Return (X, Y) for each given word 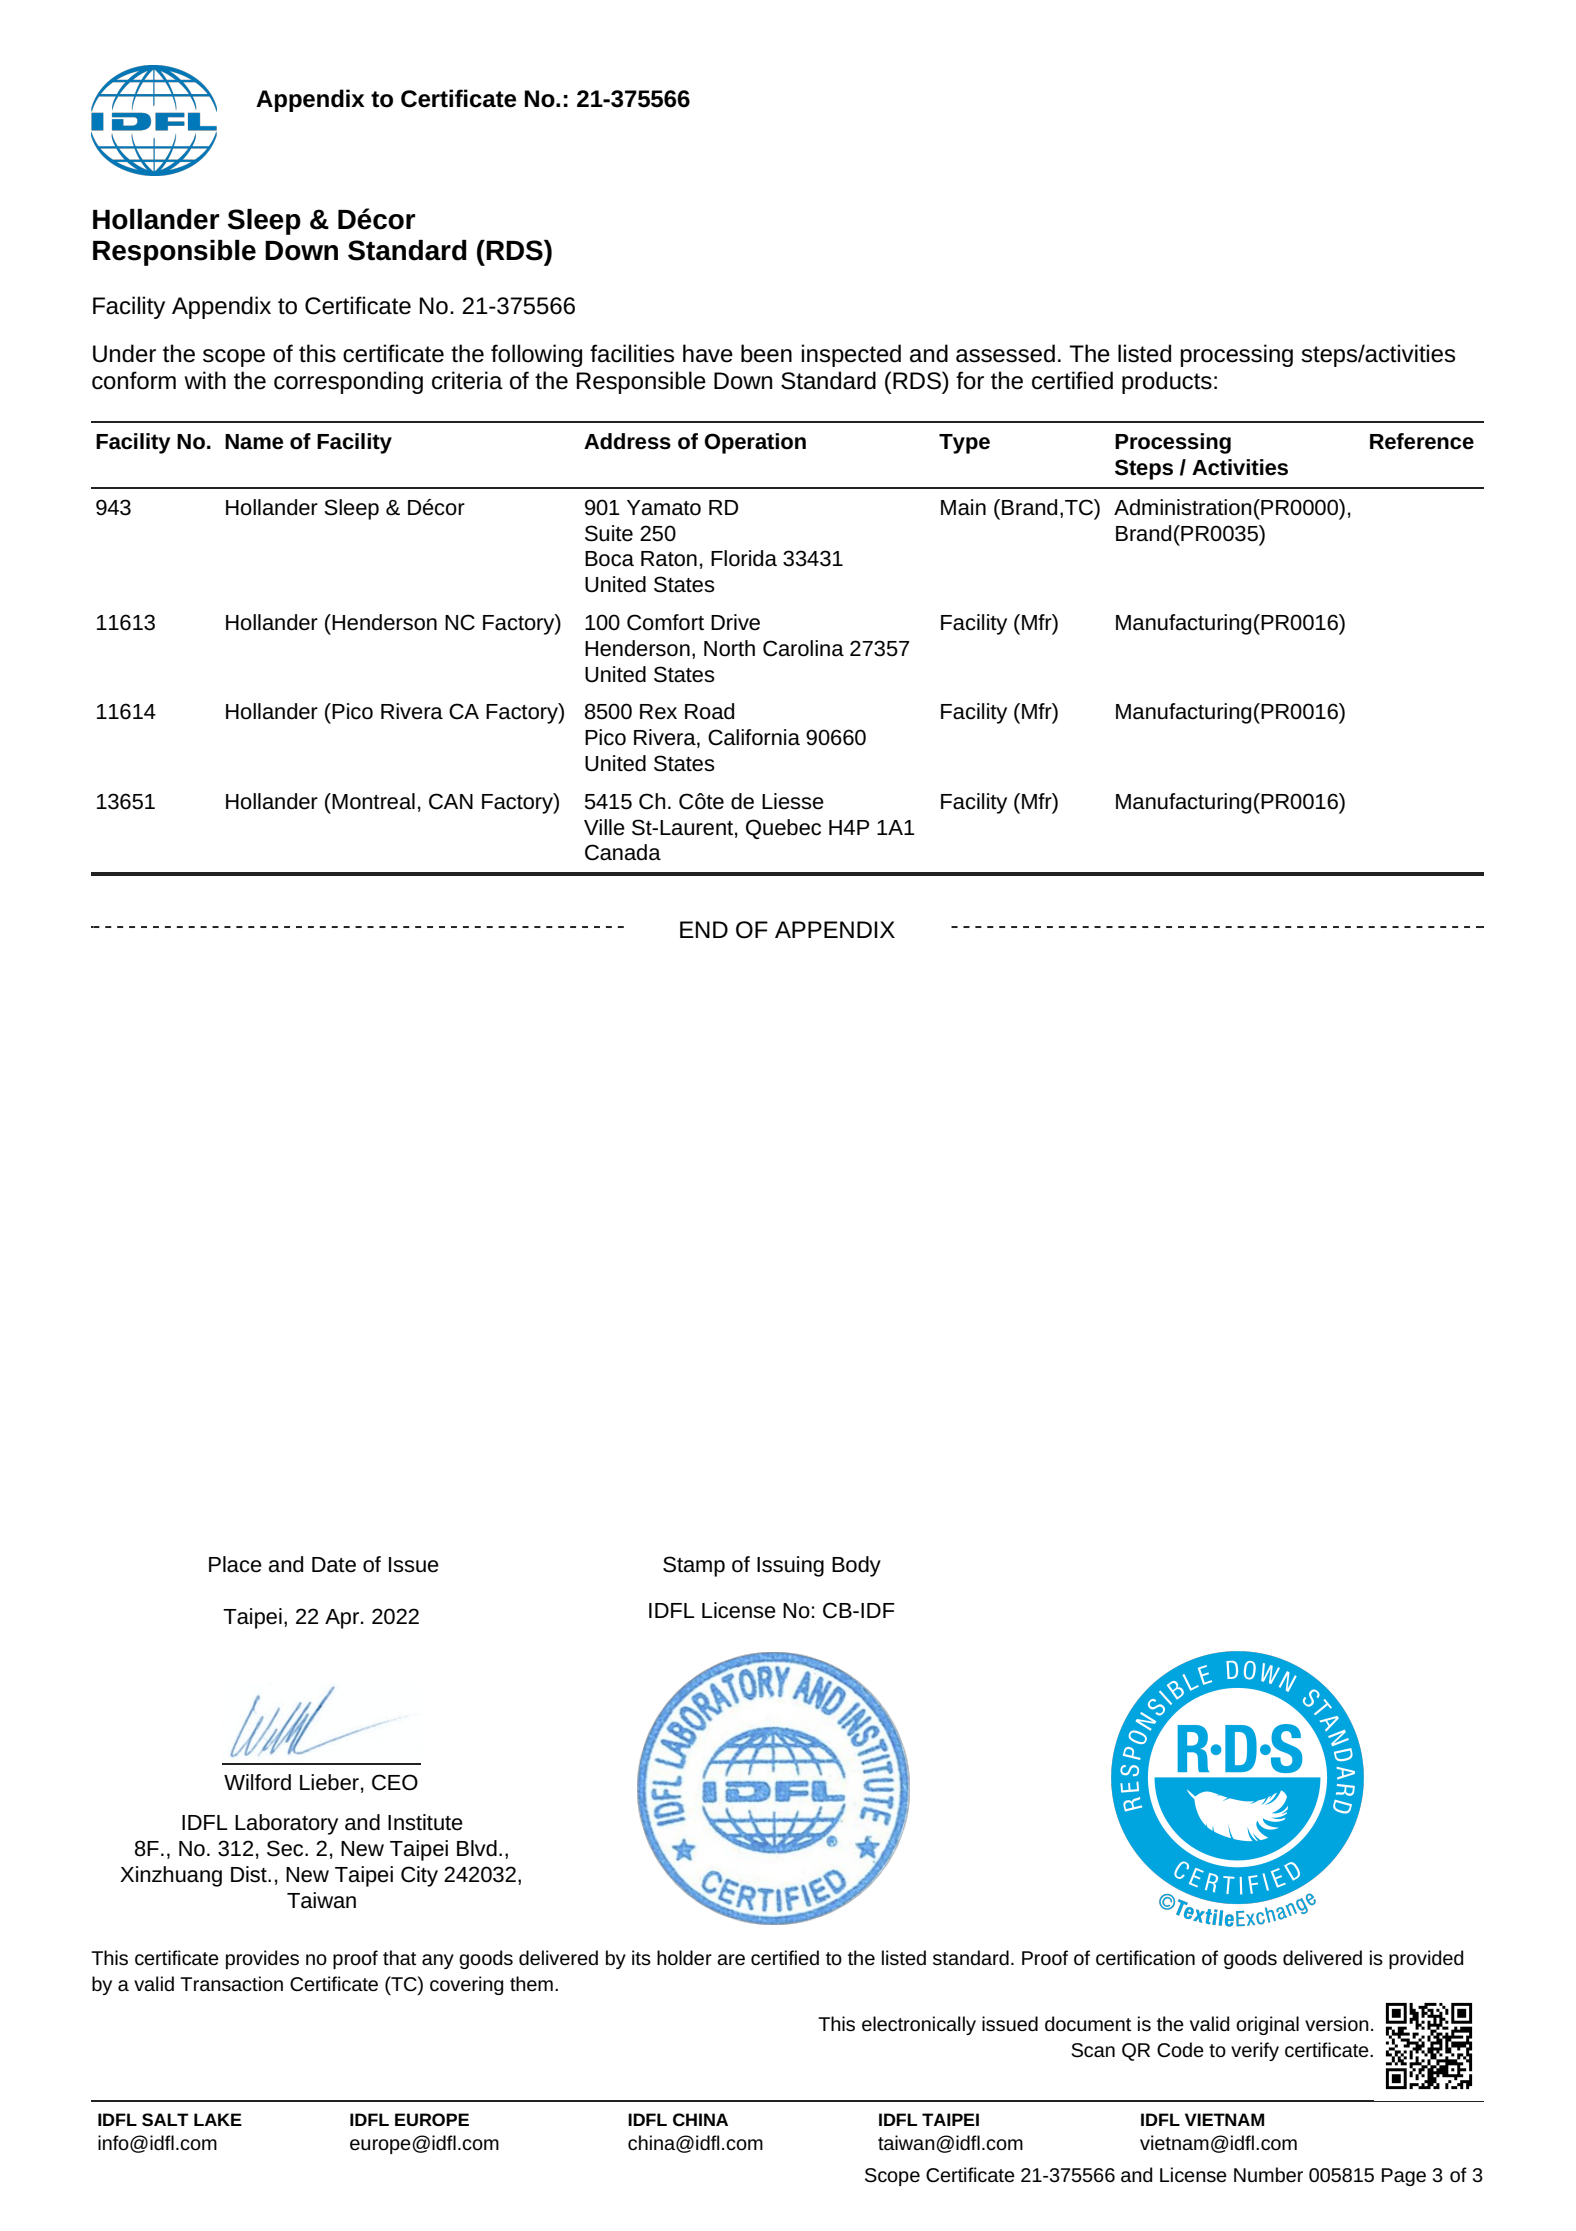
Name (254, 442)
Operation (755, 443)
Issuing (790, 1566)
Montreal (373, 801)
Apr (342, 1619)
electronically (919, 2025)
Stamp (694, 1566)
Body (856, 1566)
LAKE (218, 2119)
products (1167, 382)
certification (1145, 1958)
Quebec (783, 829)
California (754, 737)
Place (235, 1564)
